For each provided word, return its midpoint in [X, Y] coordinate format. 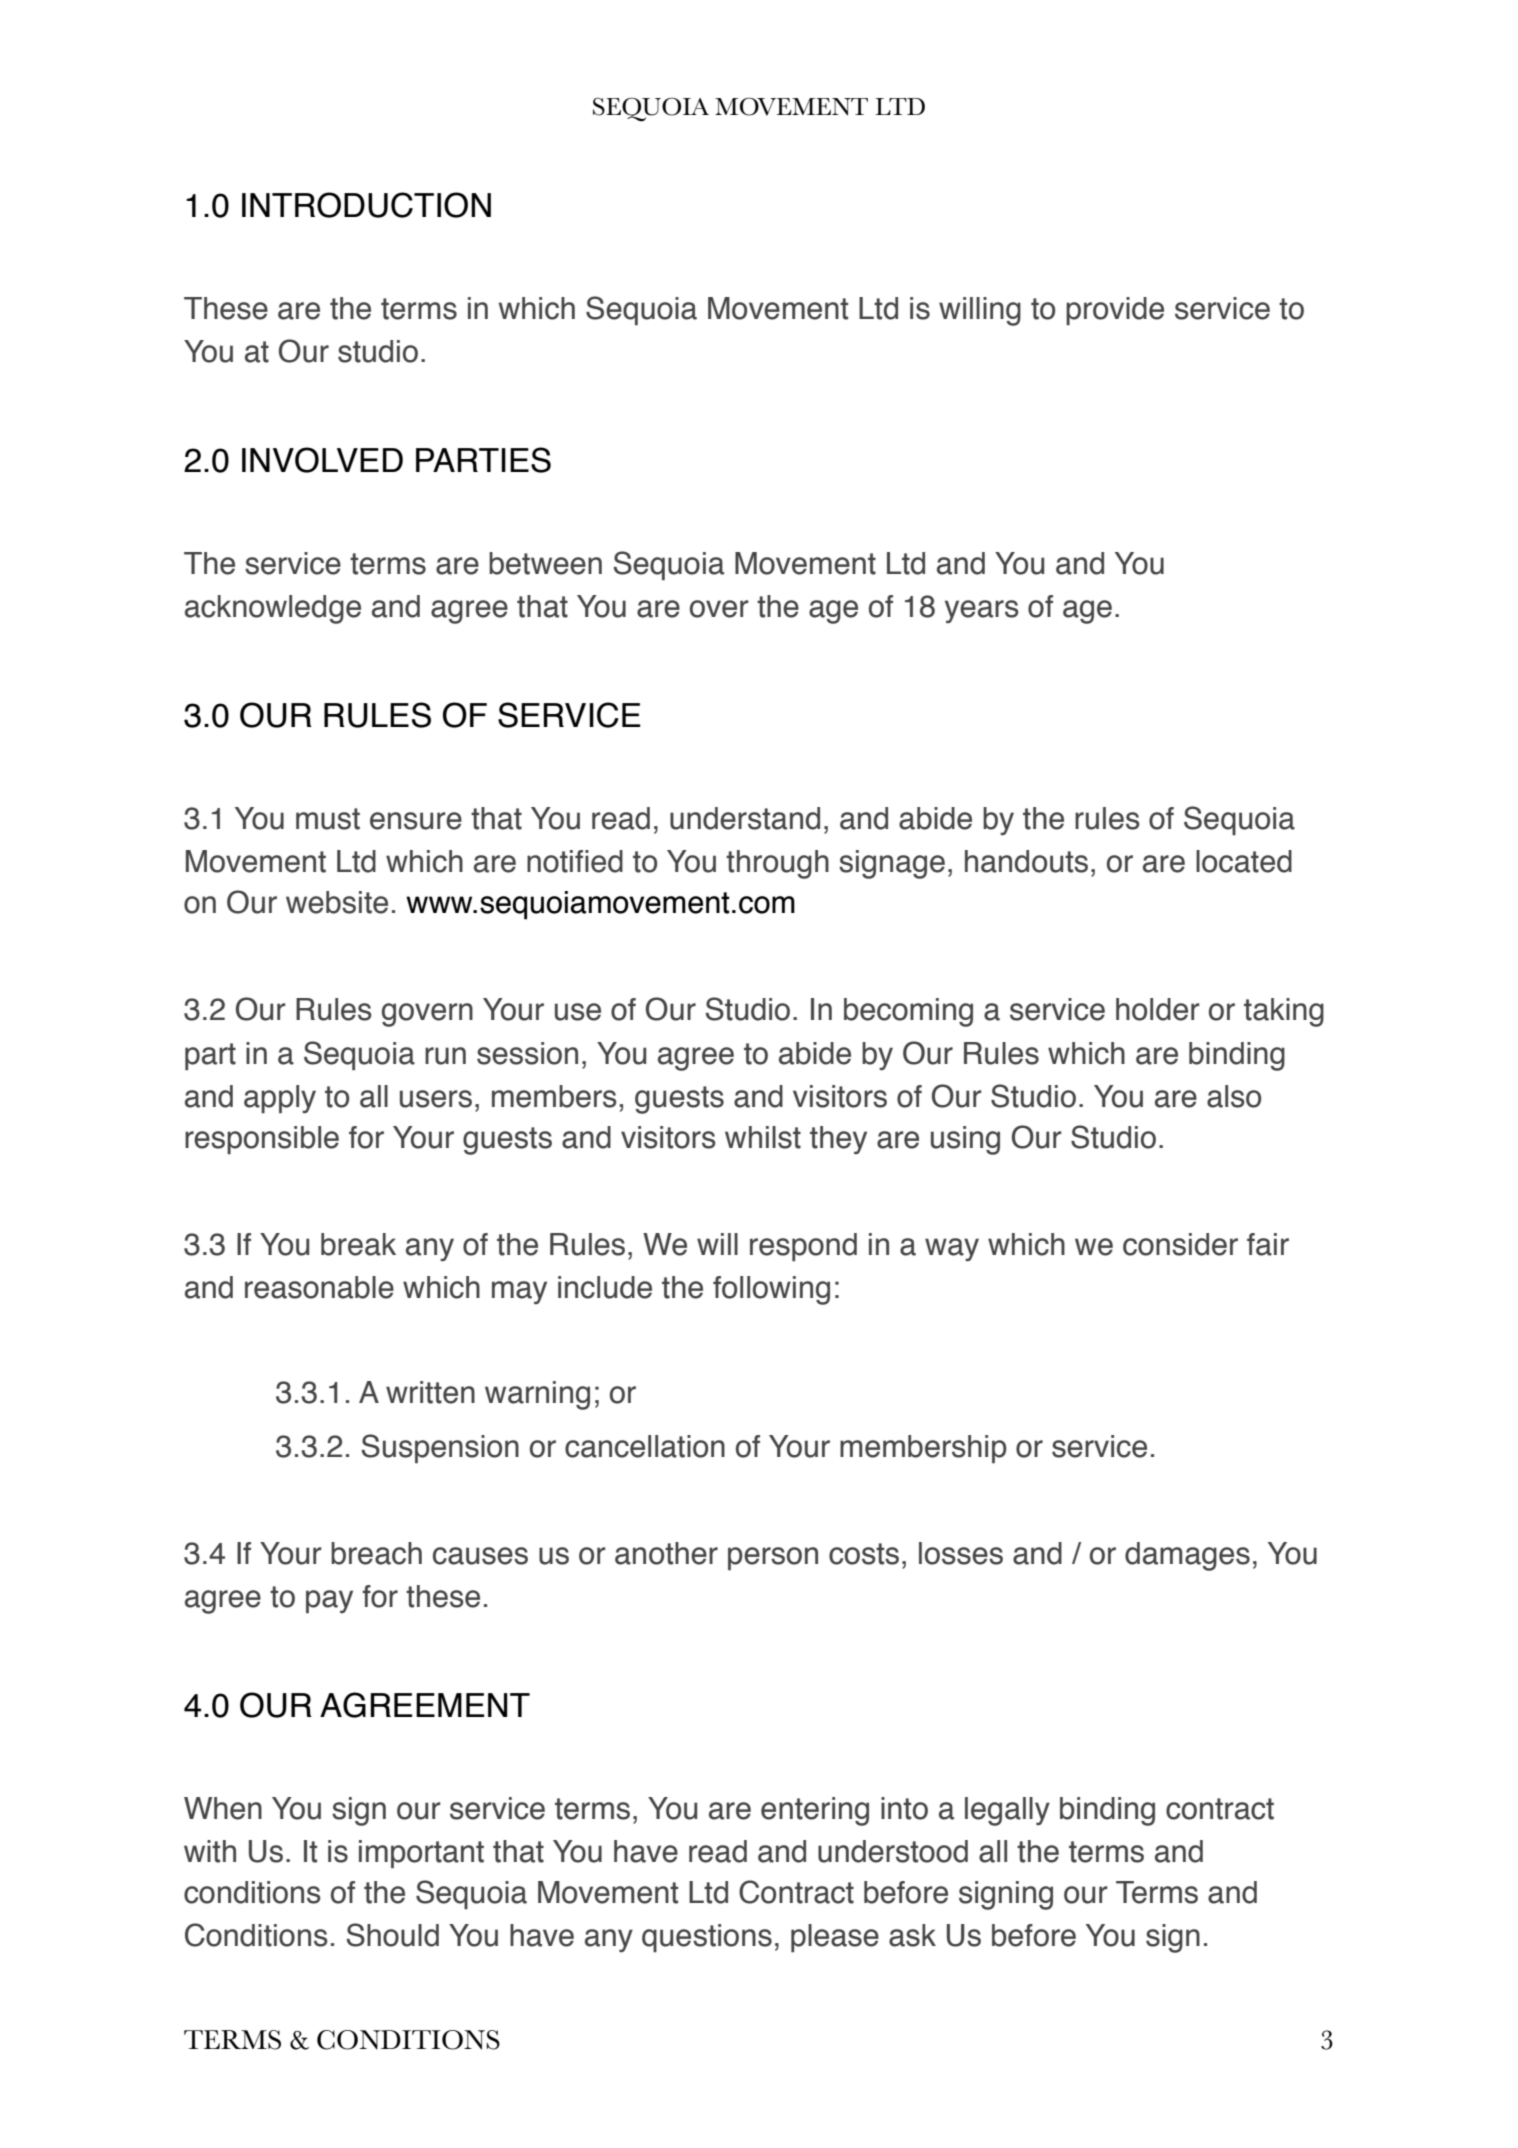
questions [707, 1938]
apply [280, 1099]
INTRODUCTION [366, 205]
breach [376, 1553]
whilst [763, 1137]
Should [393, 1935]
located [1244, 861]
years [982, 611]
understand [745, 818]
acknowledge [273, 609]
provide [1115, 311]
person [773, 1558]
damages [1187, 1556]
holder [1158, 1009]
